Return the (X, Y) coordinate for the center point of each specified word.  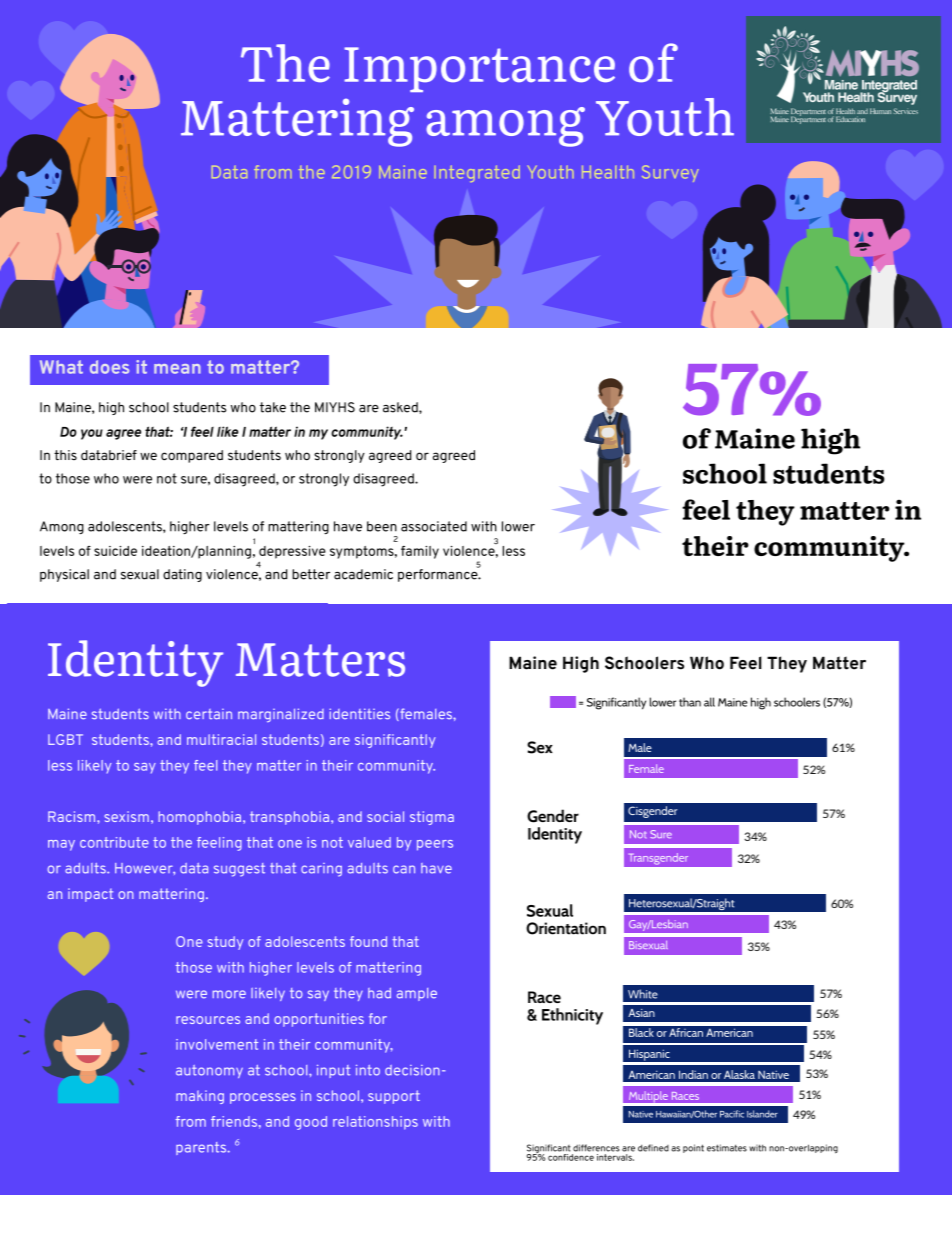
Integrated (477, 173)
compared (192, 456)
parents (202, 1148)
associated (434, 526)
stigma (432, 818)
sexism (126, 816)
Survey (670, 173)
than (690, 702)
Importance (479, 69)
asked (401, 407)
